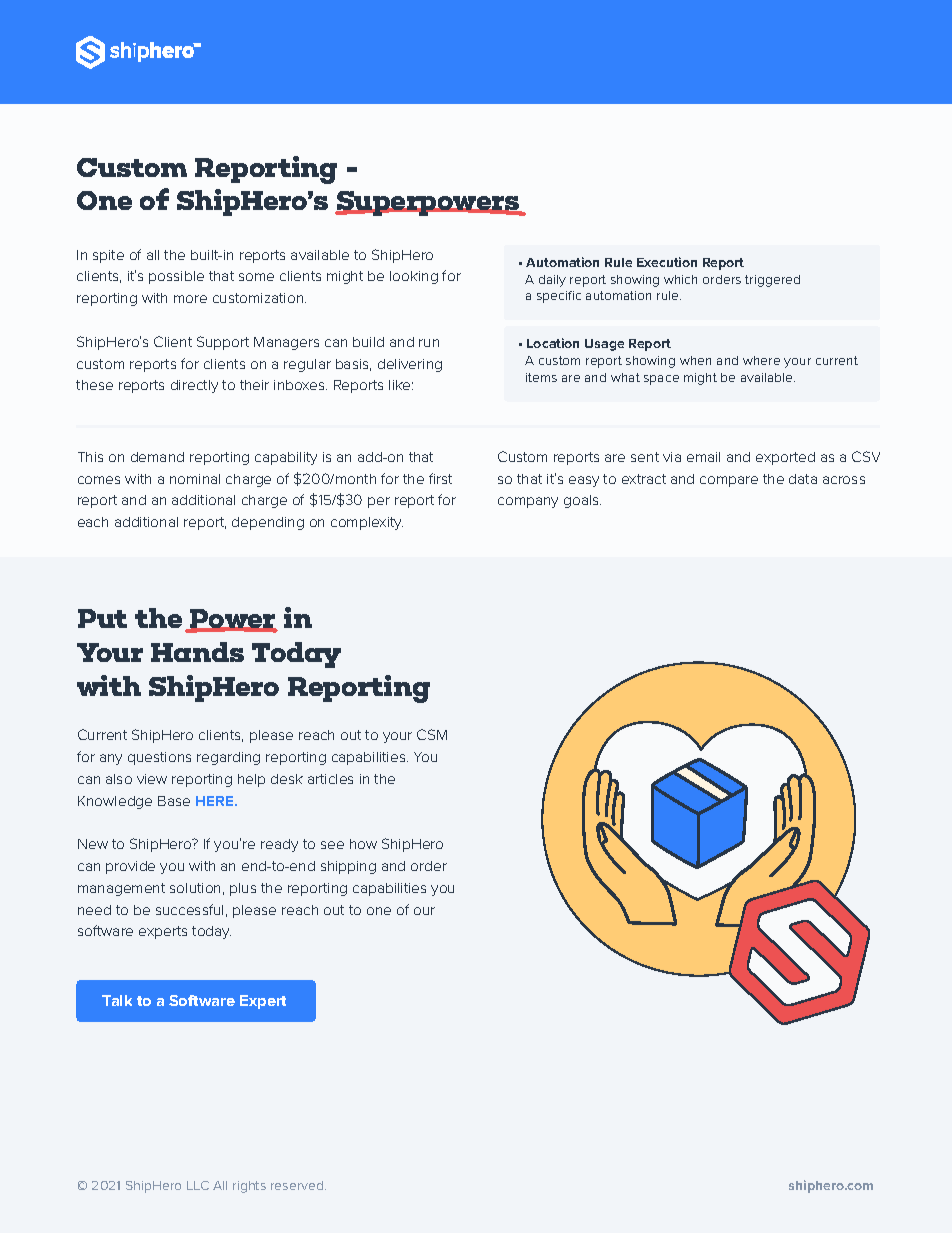  Describe the element at coordinates (249, 1187) in the screenshot. I see `rights` at that location.
